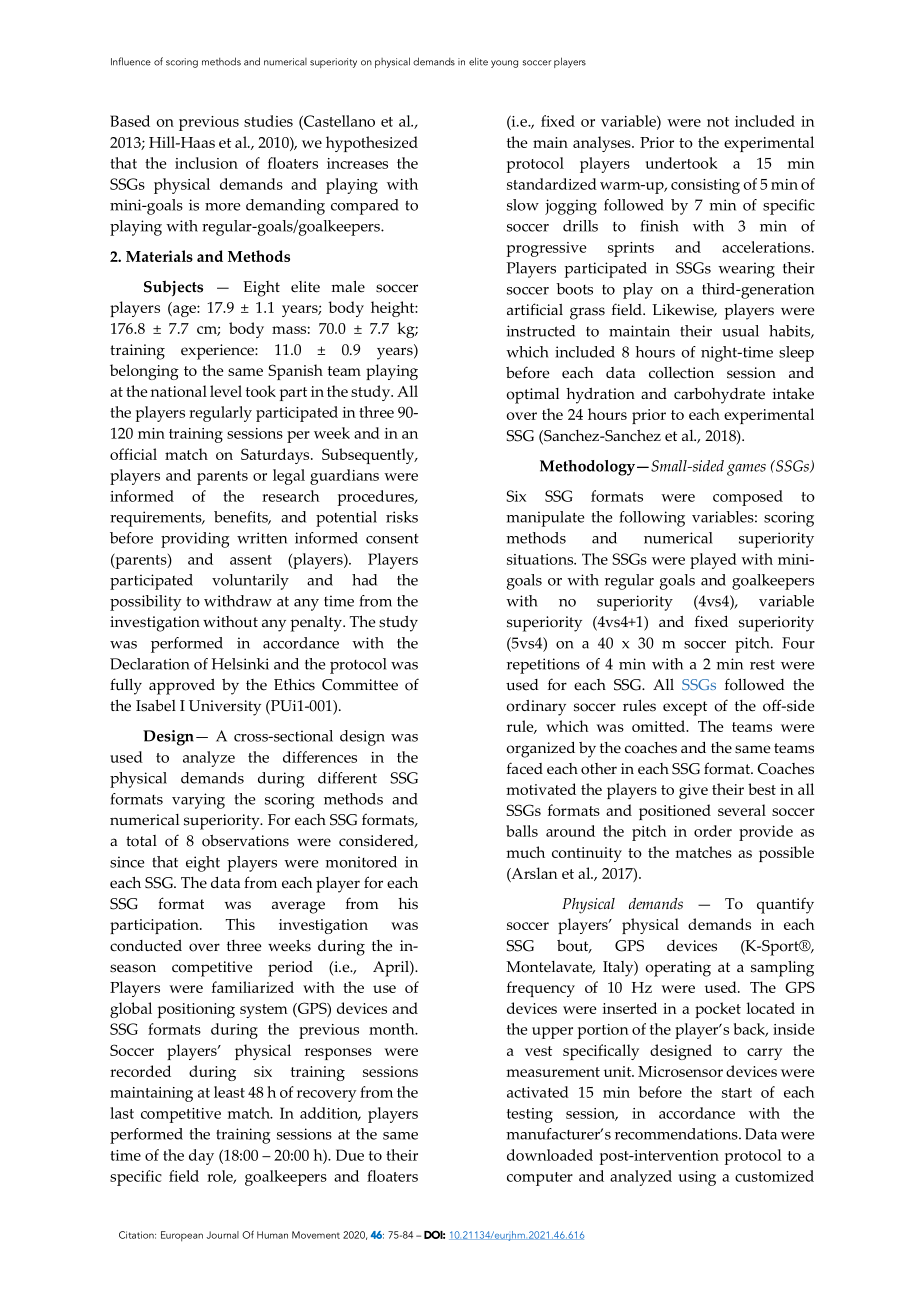 This screenshot has width=924, height=1308. What do you see at coordinates (133, 454) in the screenshot?
I see `official` at bounding box center [133, 454].
